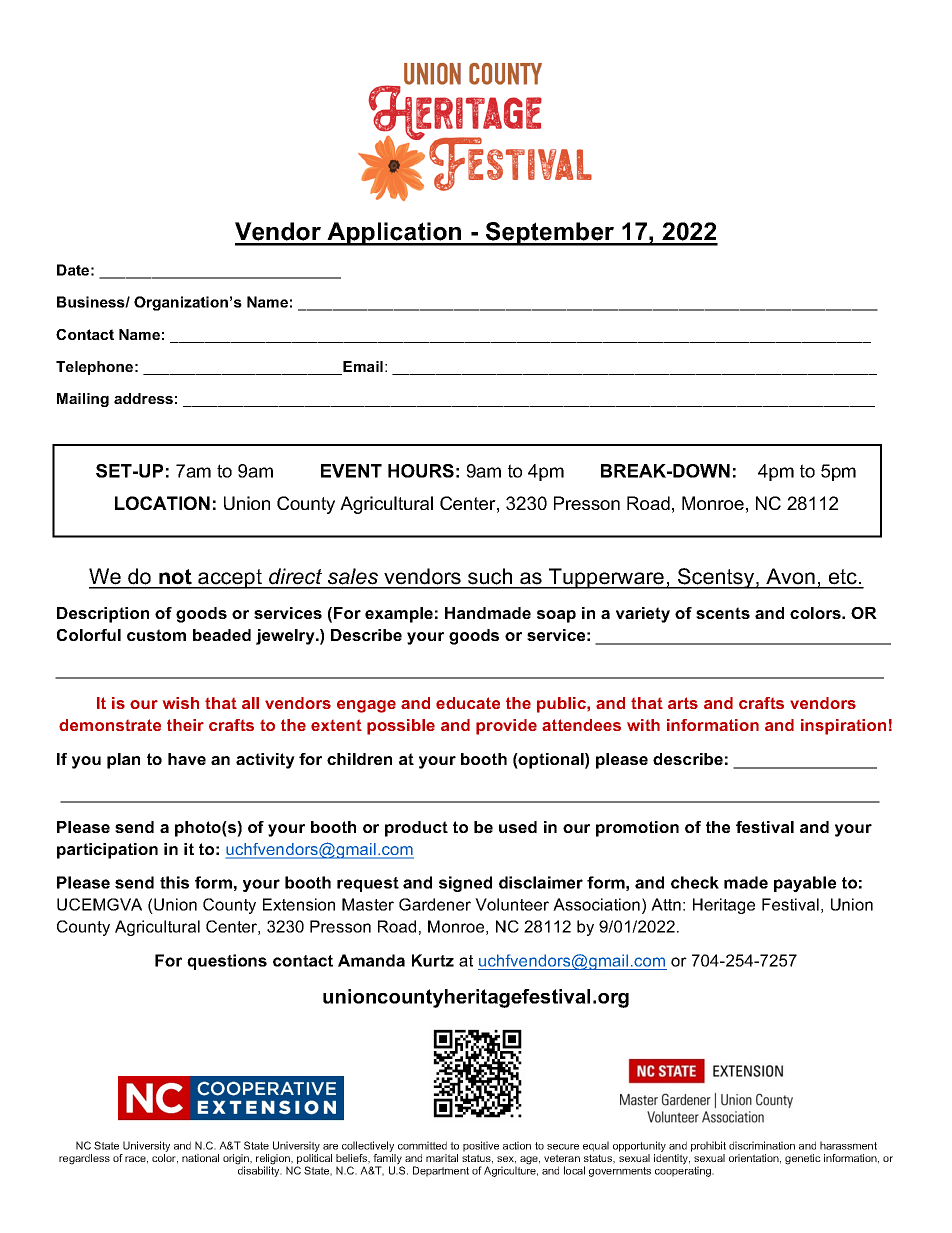 The height and width of the screenshot is (1233, 952). Describe the element at coordinates (683, 703) in the screenshot. I see `arts` at that location.
